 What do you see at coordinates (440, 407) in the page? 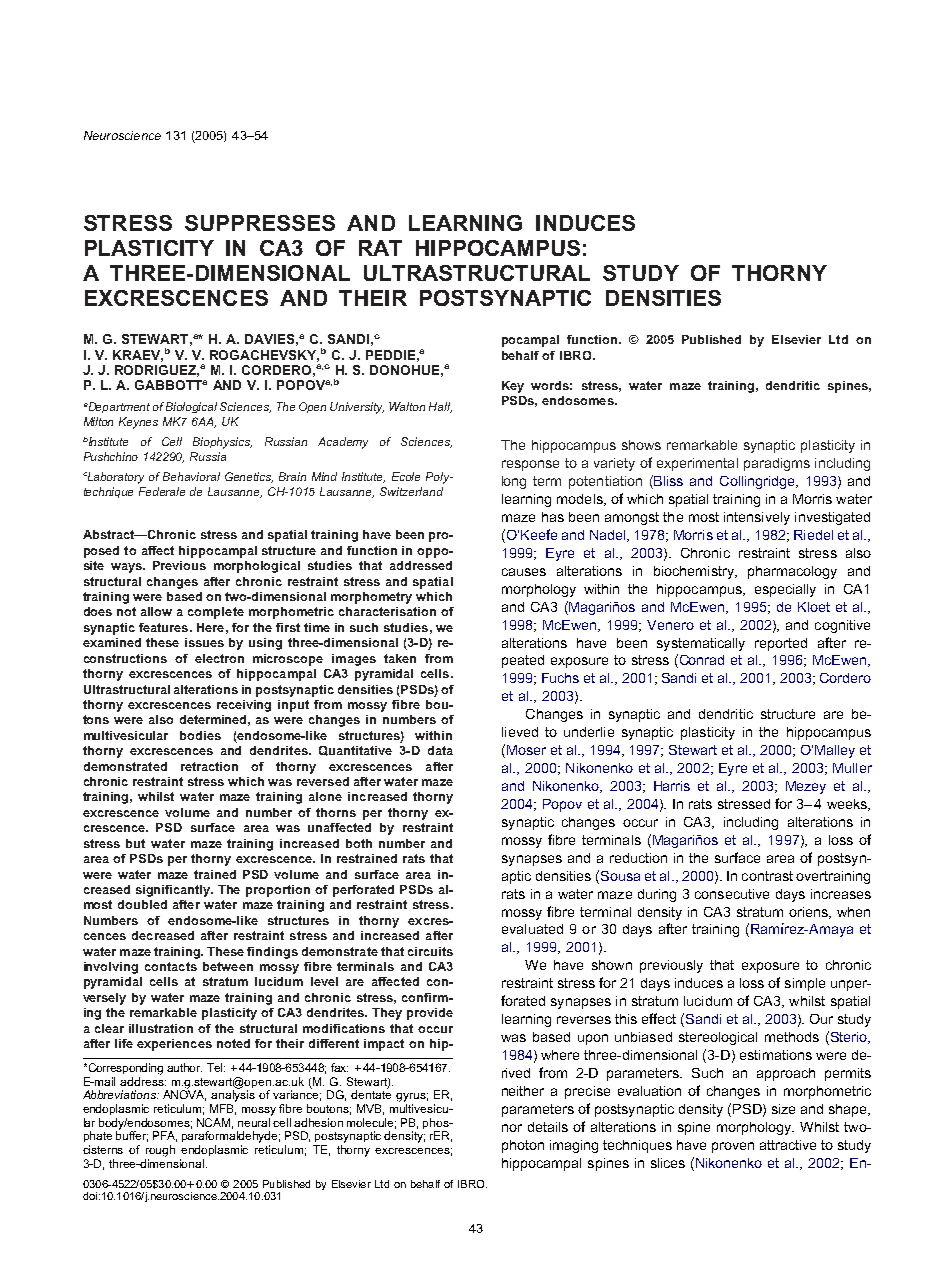
I see `Hall` at bounding box center [440, 407].
